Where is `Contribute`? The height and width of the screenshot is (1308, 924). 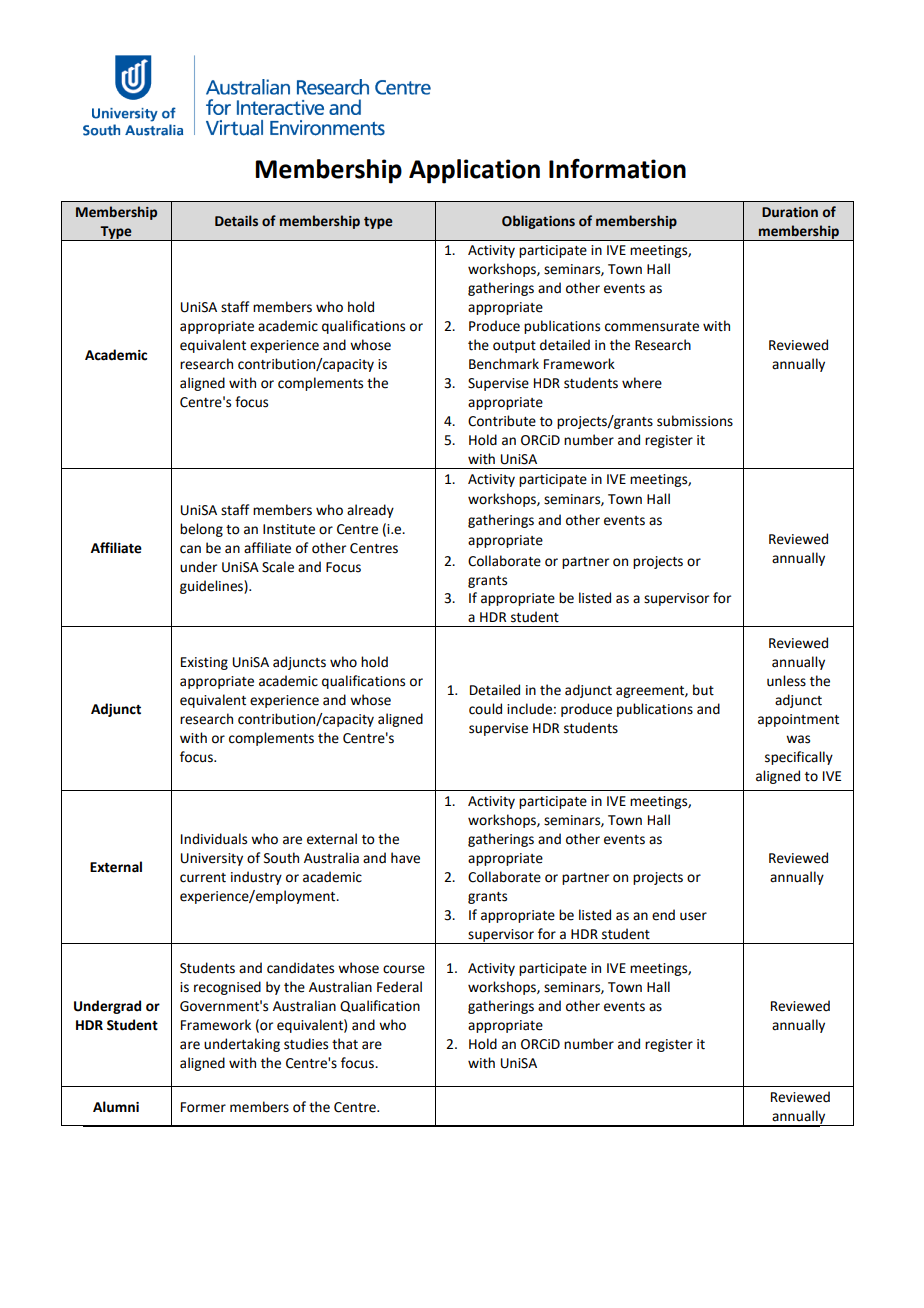 Contribute is located at coordinates (502, 421).
